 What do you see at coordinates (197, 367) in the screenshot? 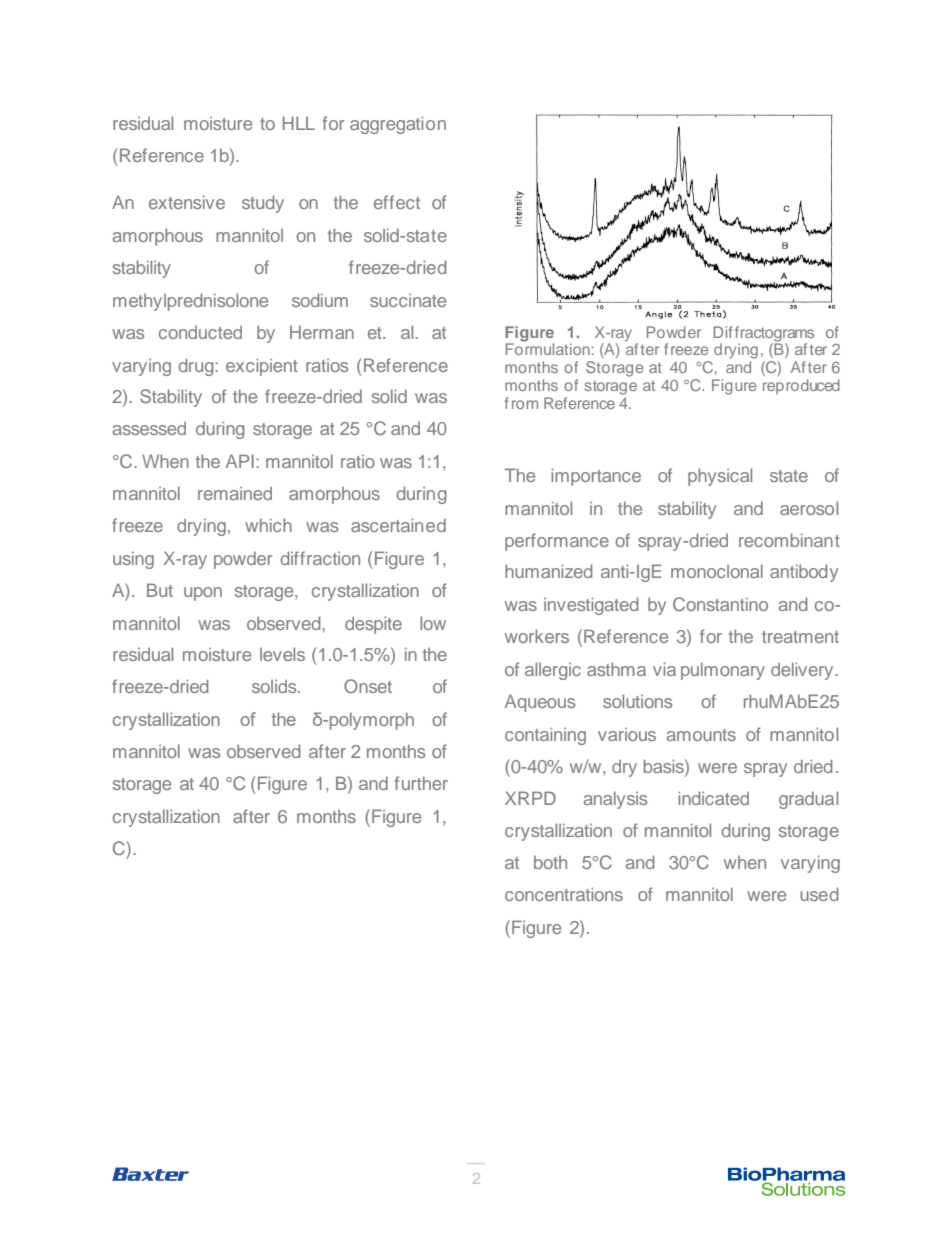
I see `drug` at bounding box center [197, 367].
